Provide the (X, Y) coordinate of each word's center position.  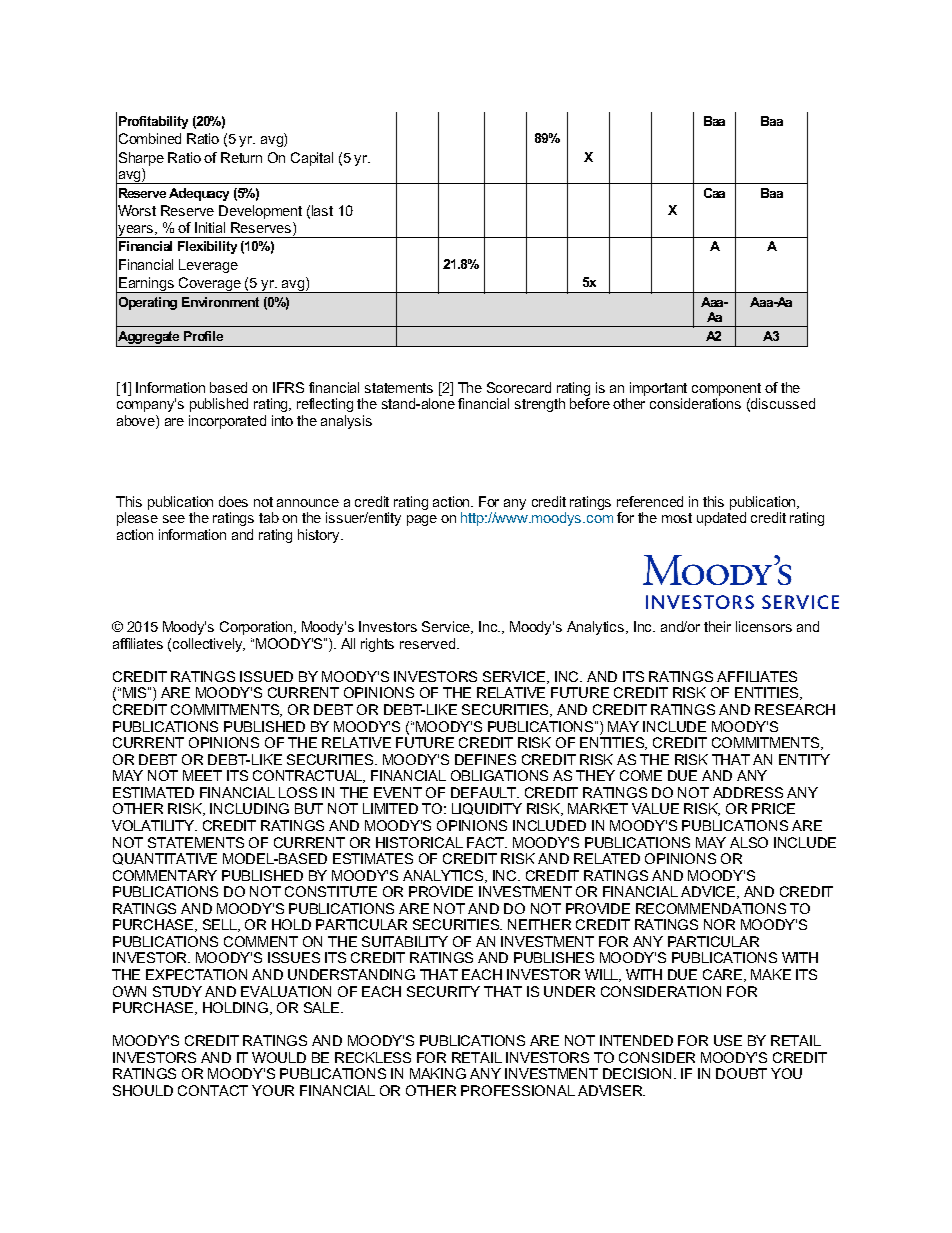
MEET (202, 775)
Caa (714, 193)
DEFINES (485, 759)
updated (721, 519)
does (233, 501)
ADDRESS (748, 792)
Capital (312, 159)
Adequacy (199, 194)
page (422, 520)
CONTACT (213, 1090)
